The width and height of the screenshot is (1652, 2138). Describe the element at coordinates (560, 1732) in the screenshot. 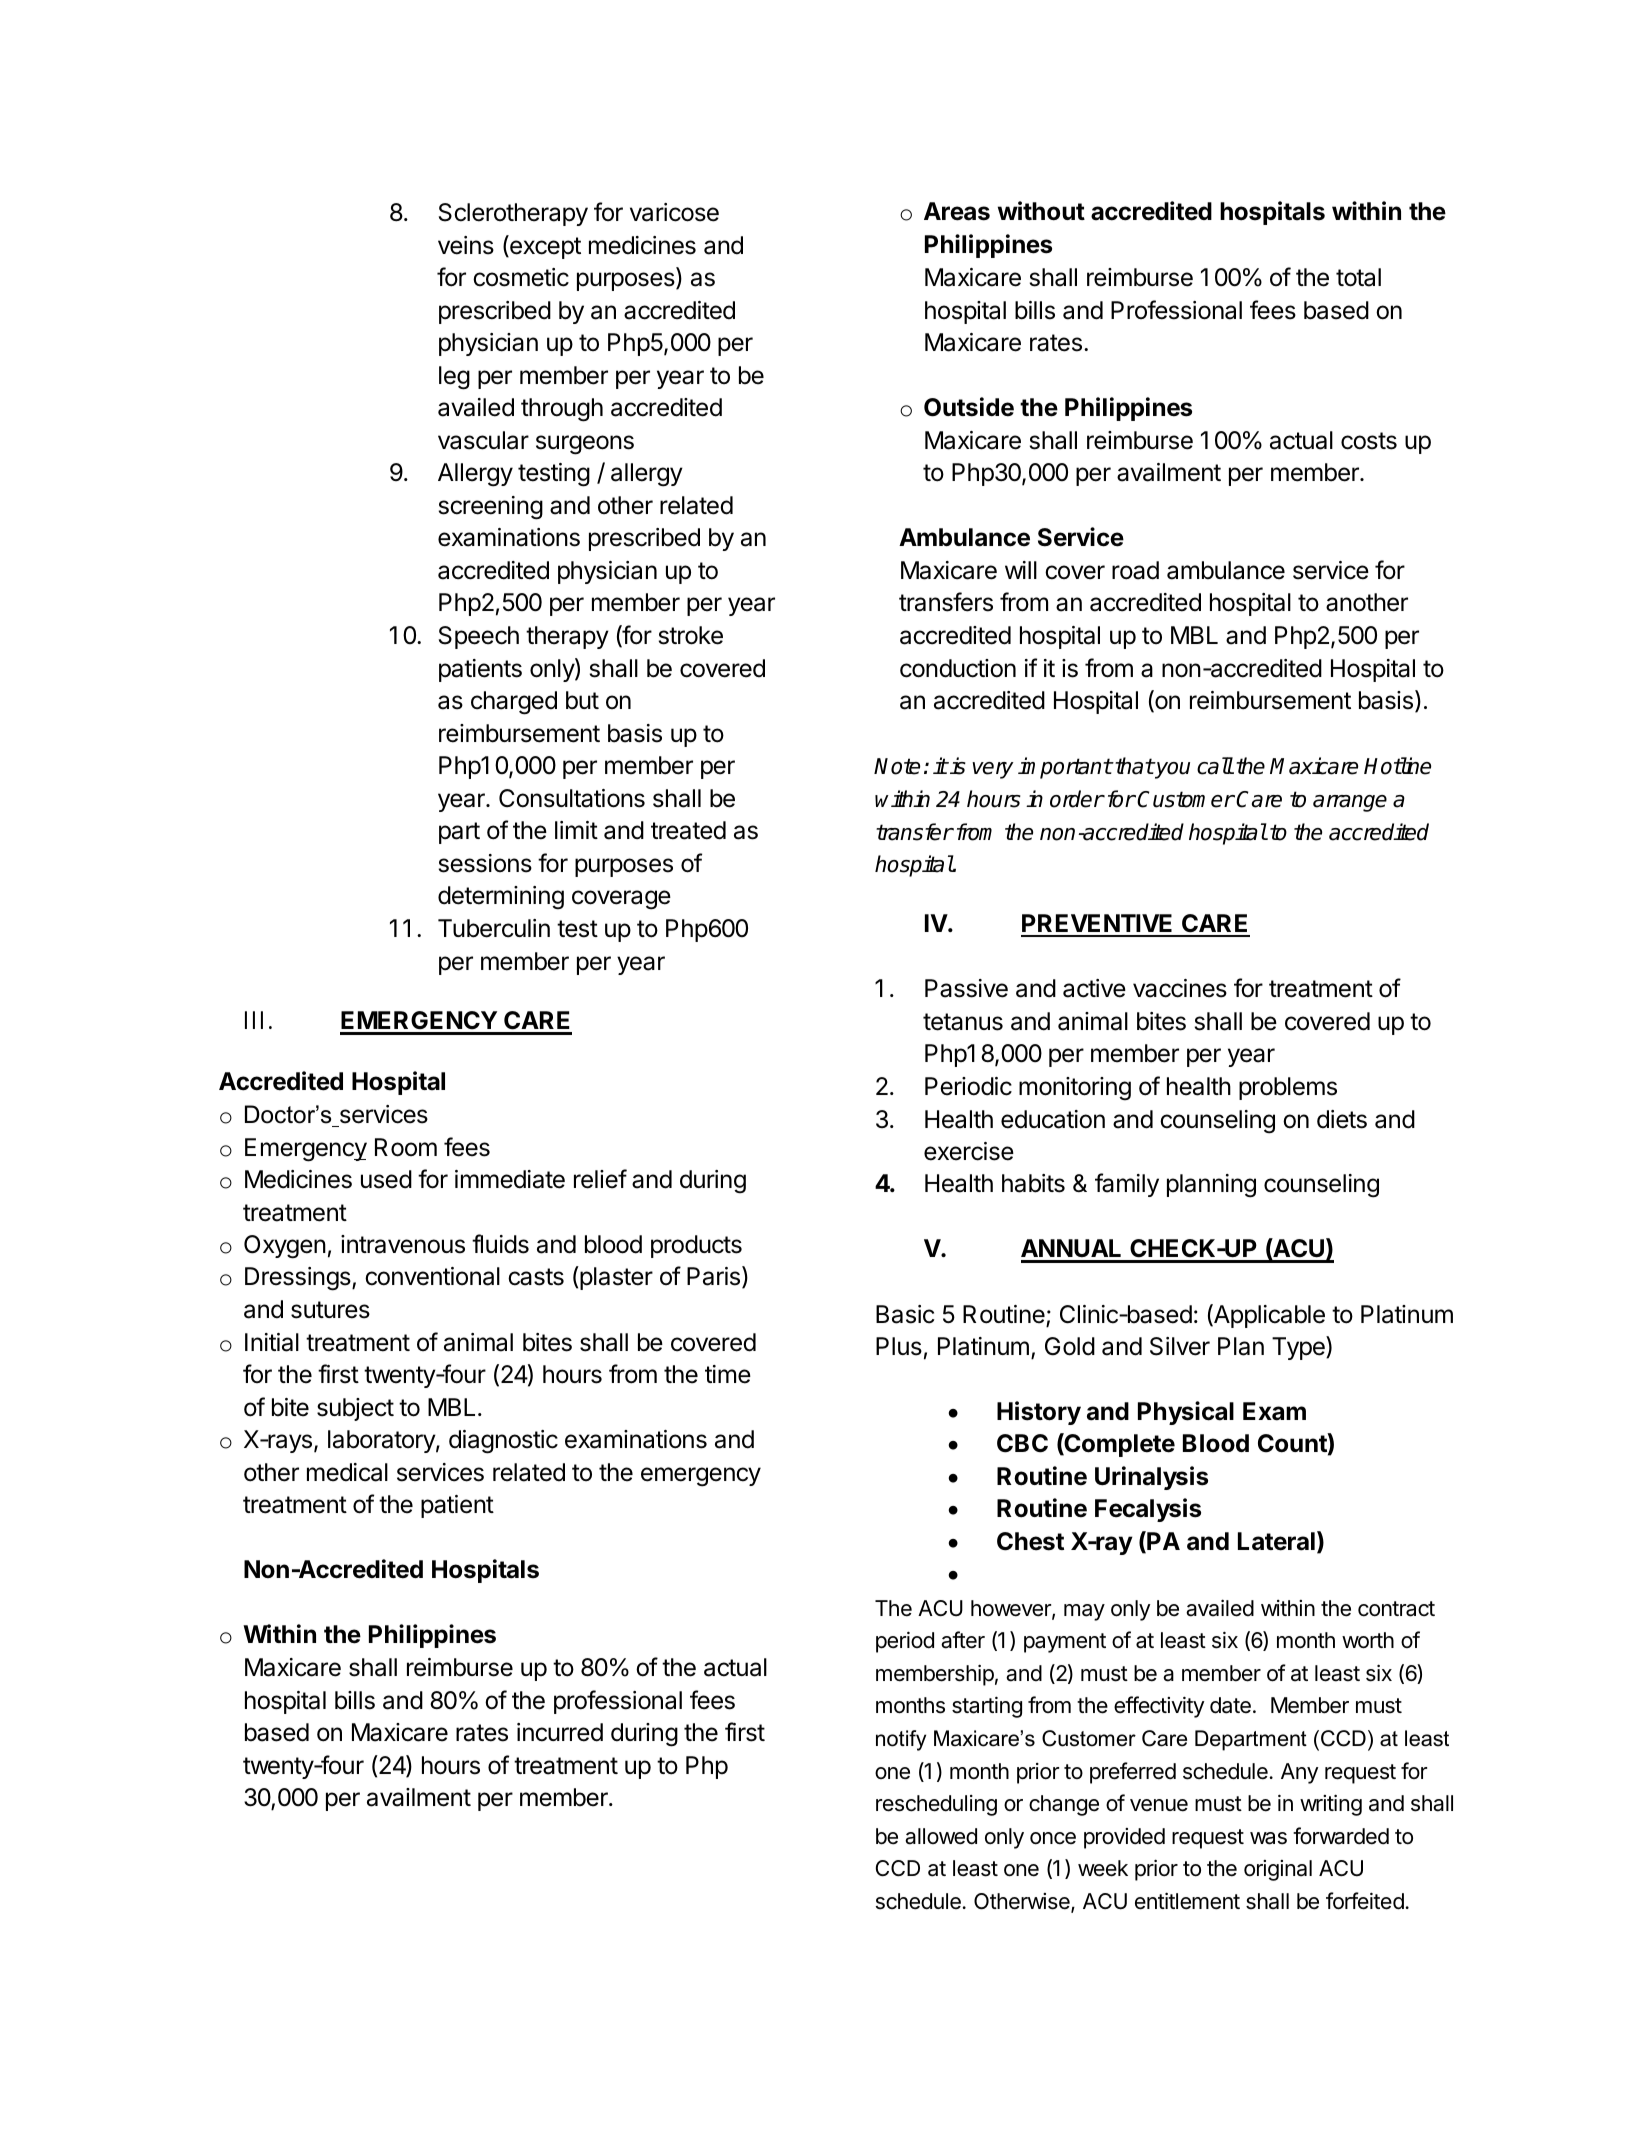

I see `incurred` at that location.
